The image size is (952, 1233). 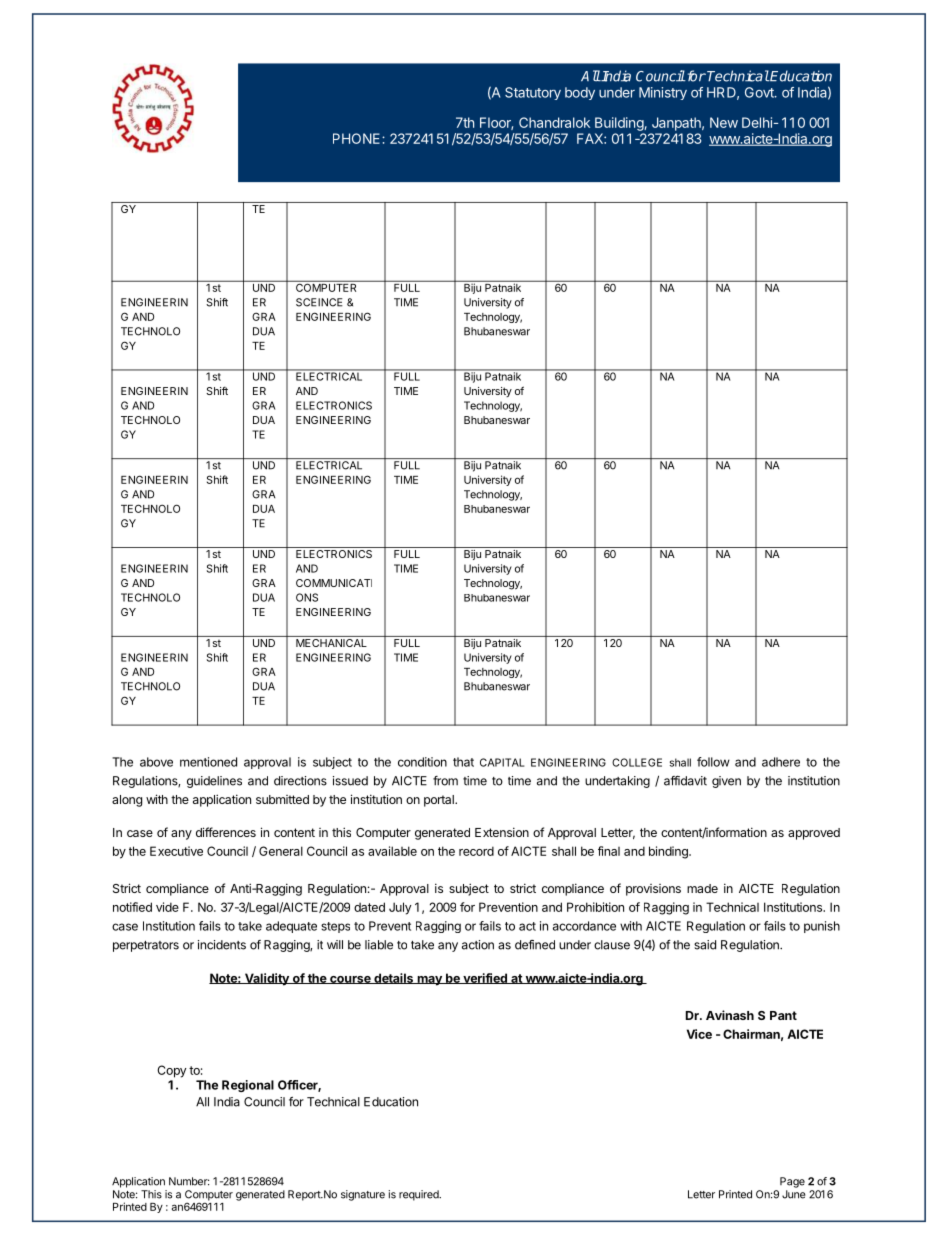 What do you see at coordinates (792, 1182) in the document?
I see `Page` at bounding box center [792, 1182].
